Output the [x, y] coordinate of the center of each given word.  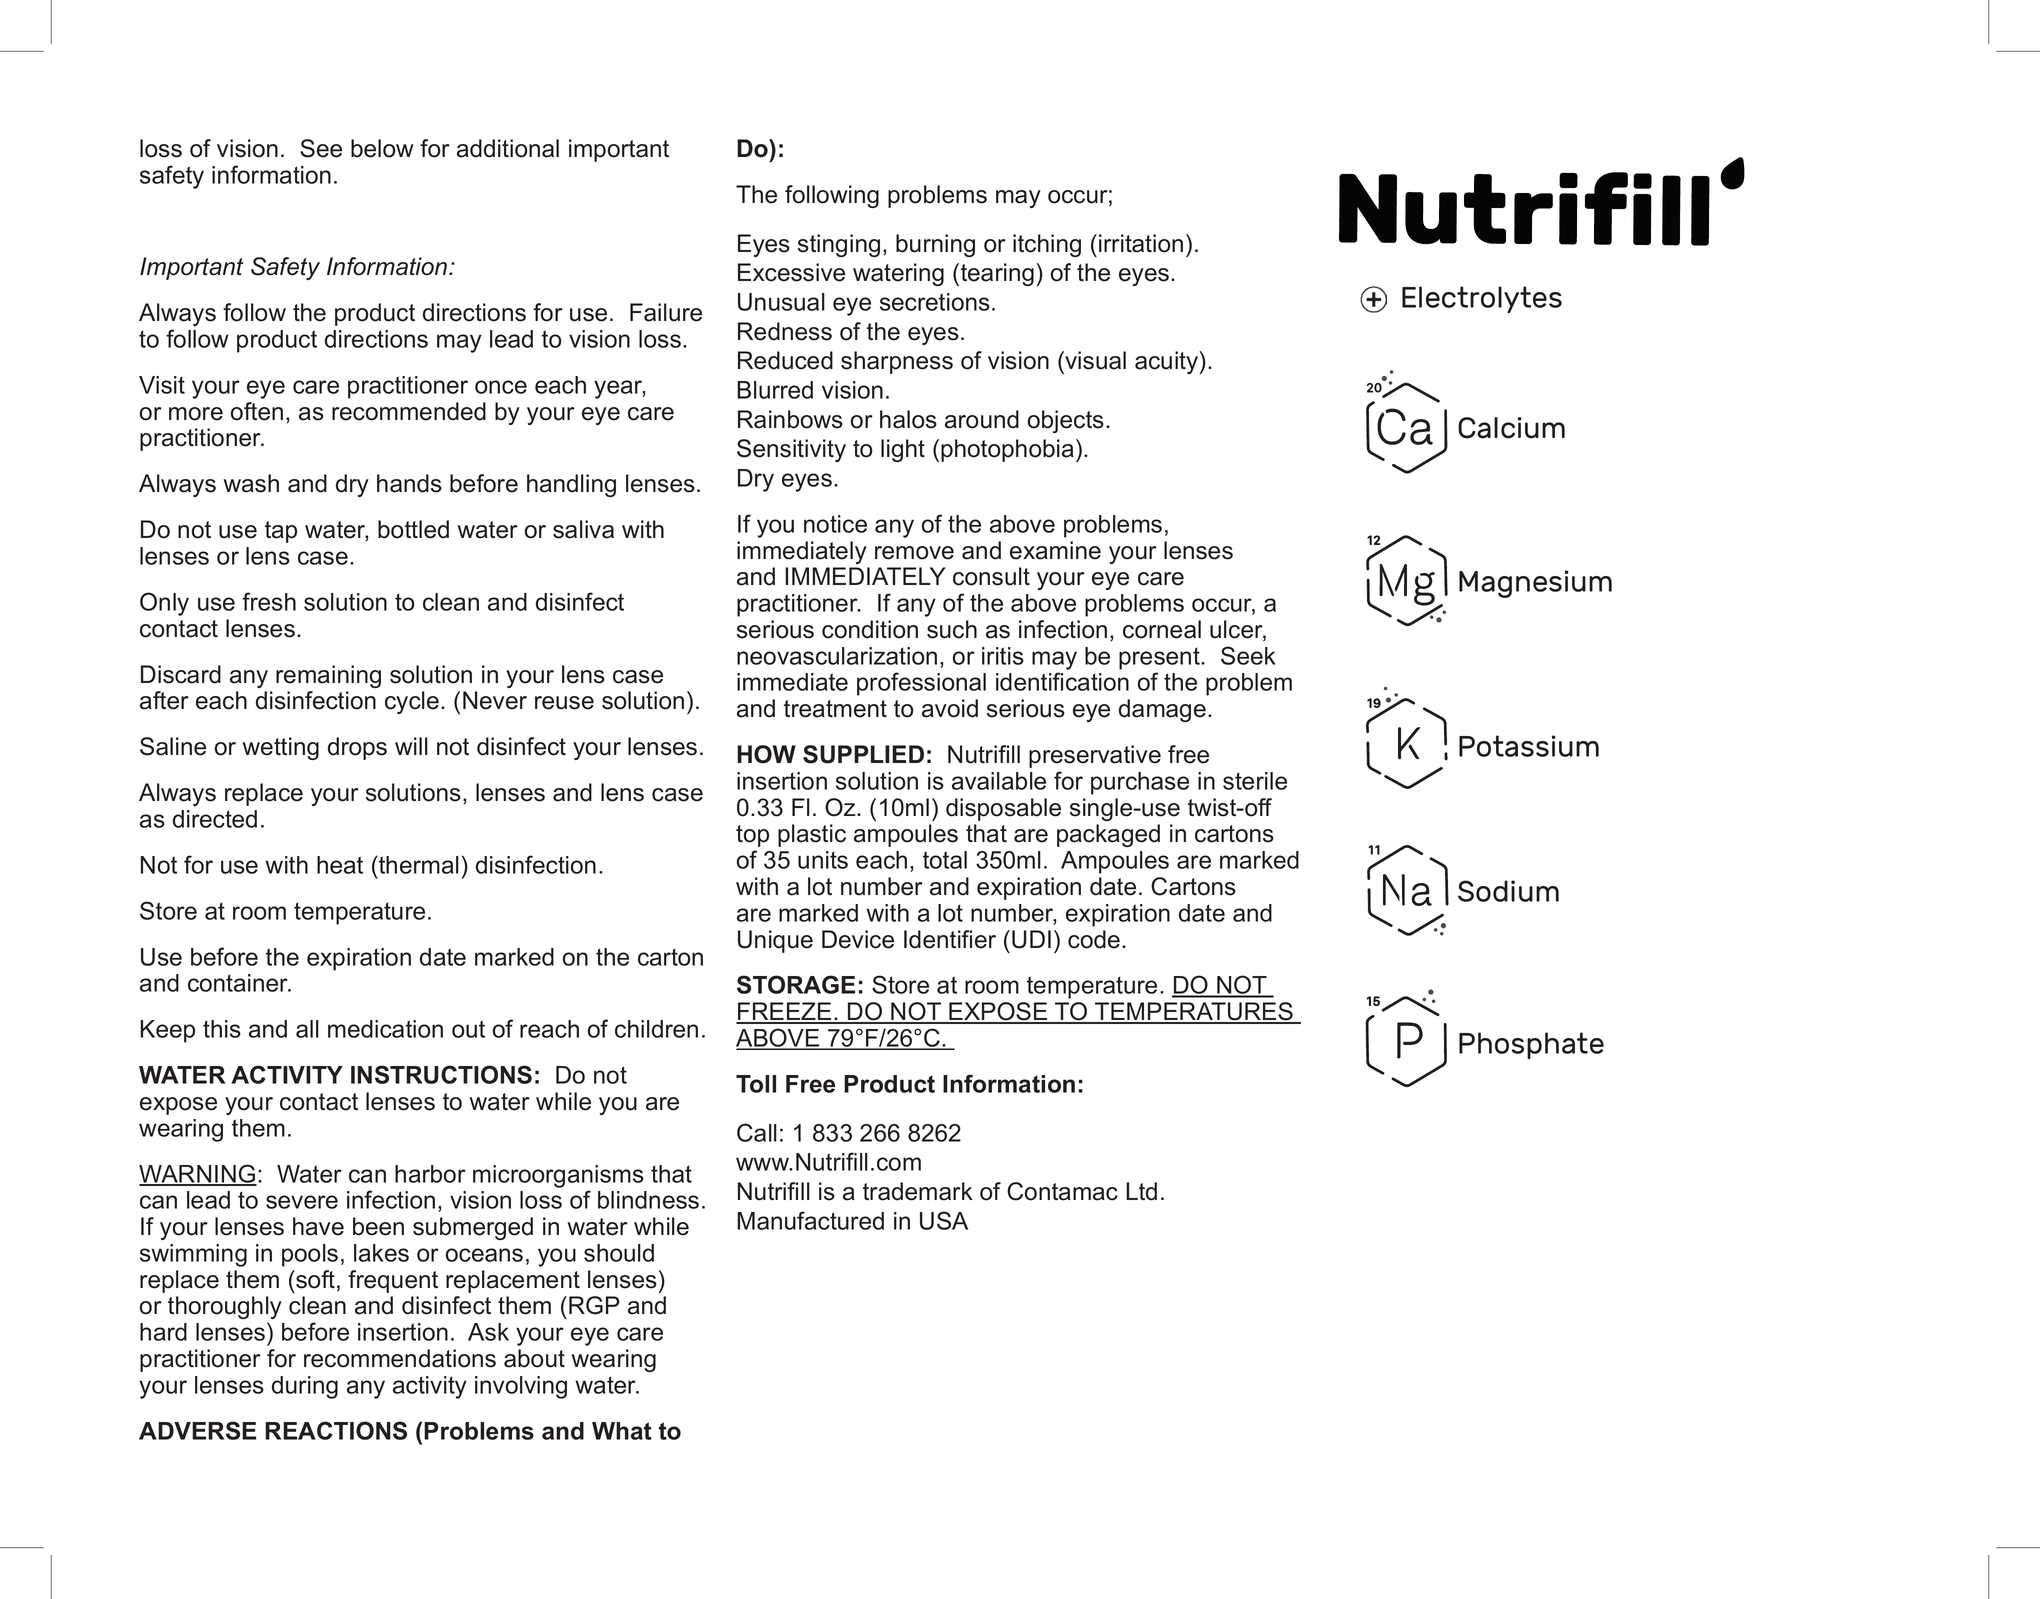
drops [357, 748]
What [622, 1431]
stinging [839, 245]
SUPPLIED [863, 754]
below [382, 148]
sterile [1255, 781]
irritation [1141, 243]
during [305, 1387]
